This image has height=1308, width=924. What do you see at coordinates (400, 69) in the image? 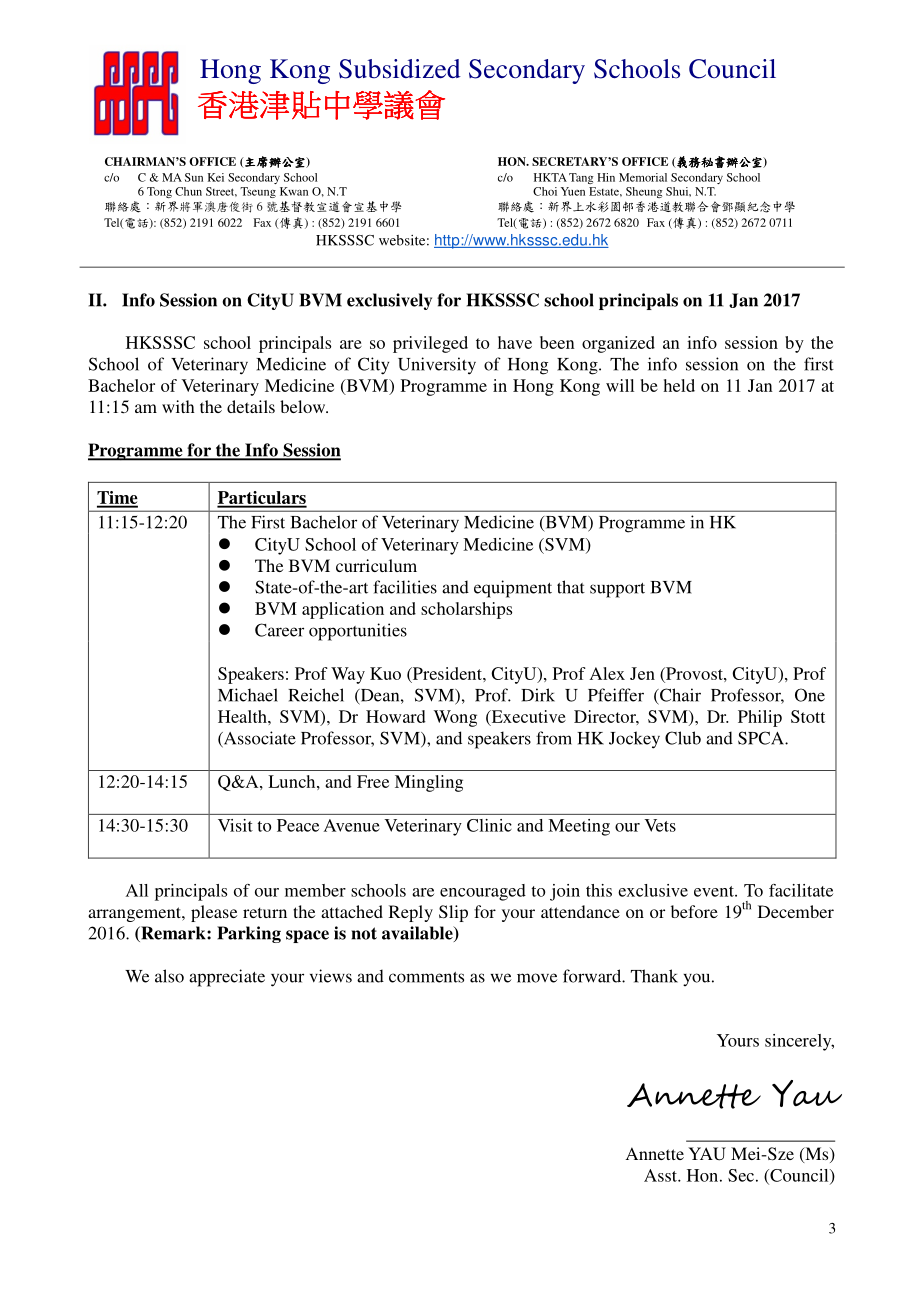
I see `Subsidized` at bounding box center [400, 69].
